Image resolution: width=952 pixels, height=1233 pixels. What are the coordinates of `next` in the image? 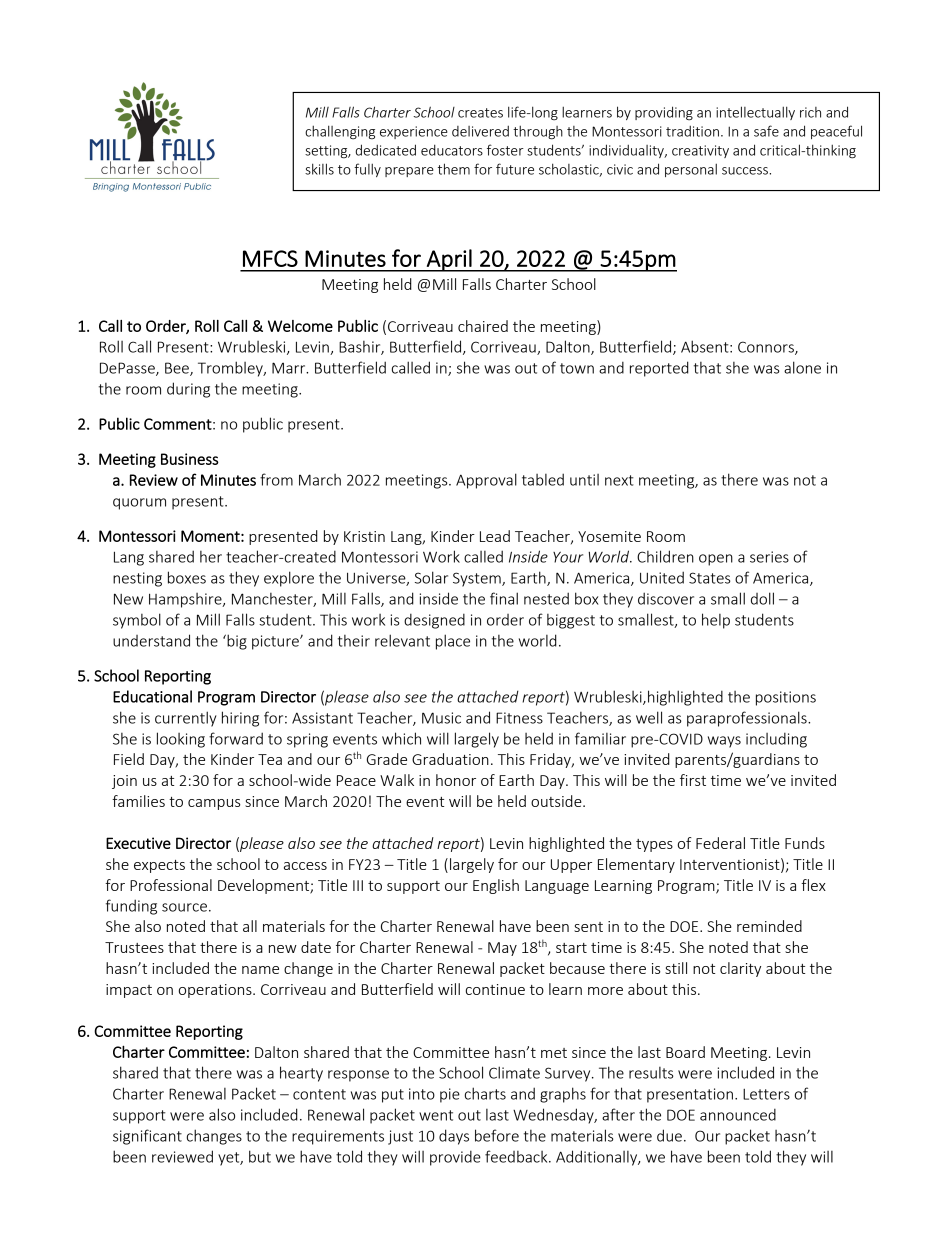 It's located at (619, 480).
